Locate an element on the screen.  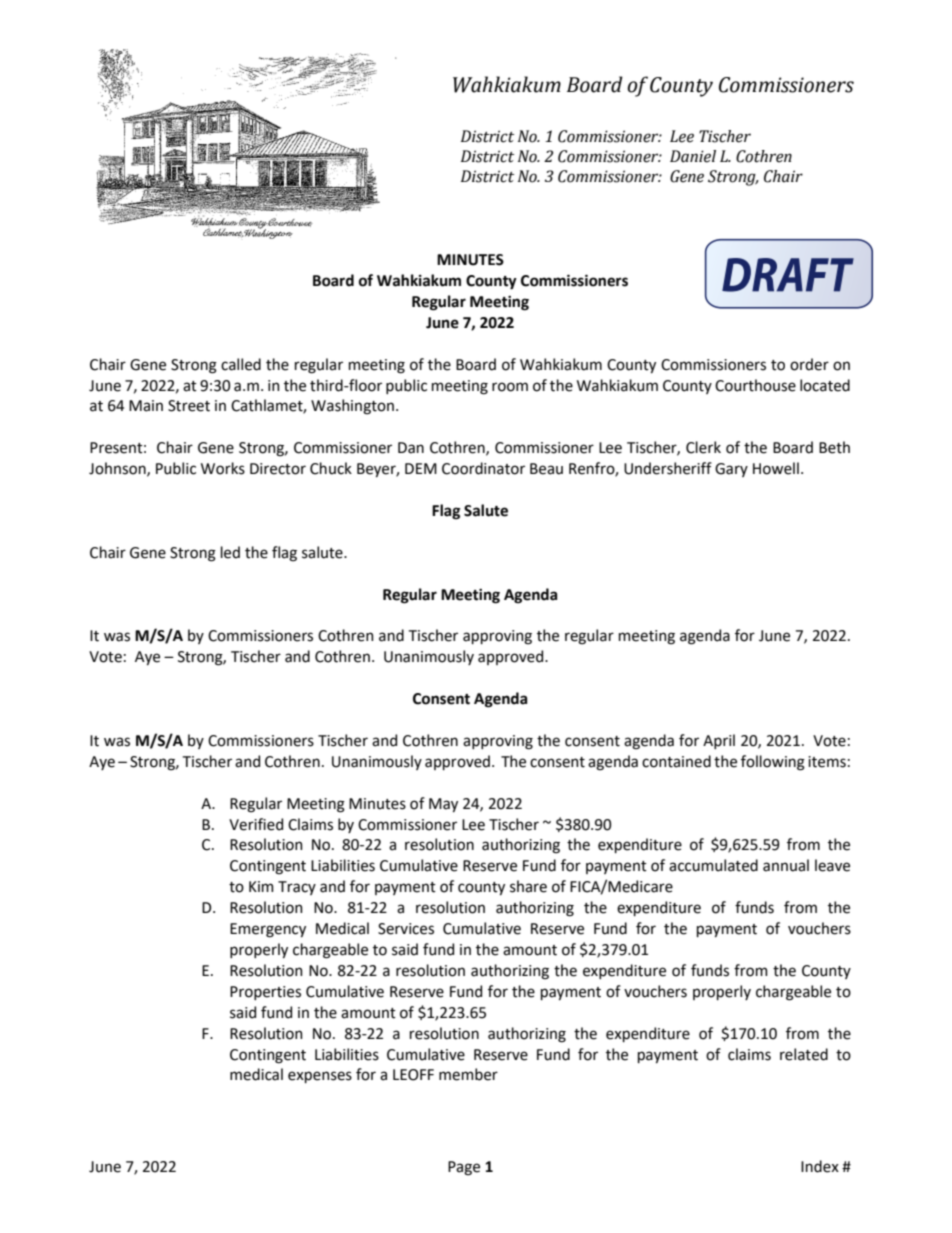
expenses is located at coordinates (320, 1077).
